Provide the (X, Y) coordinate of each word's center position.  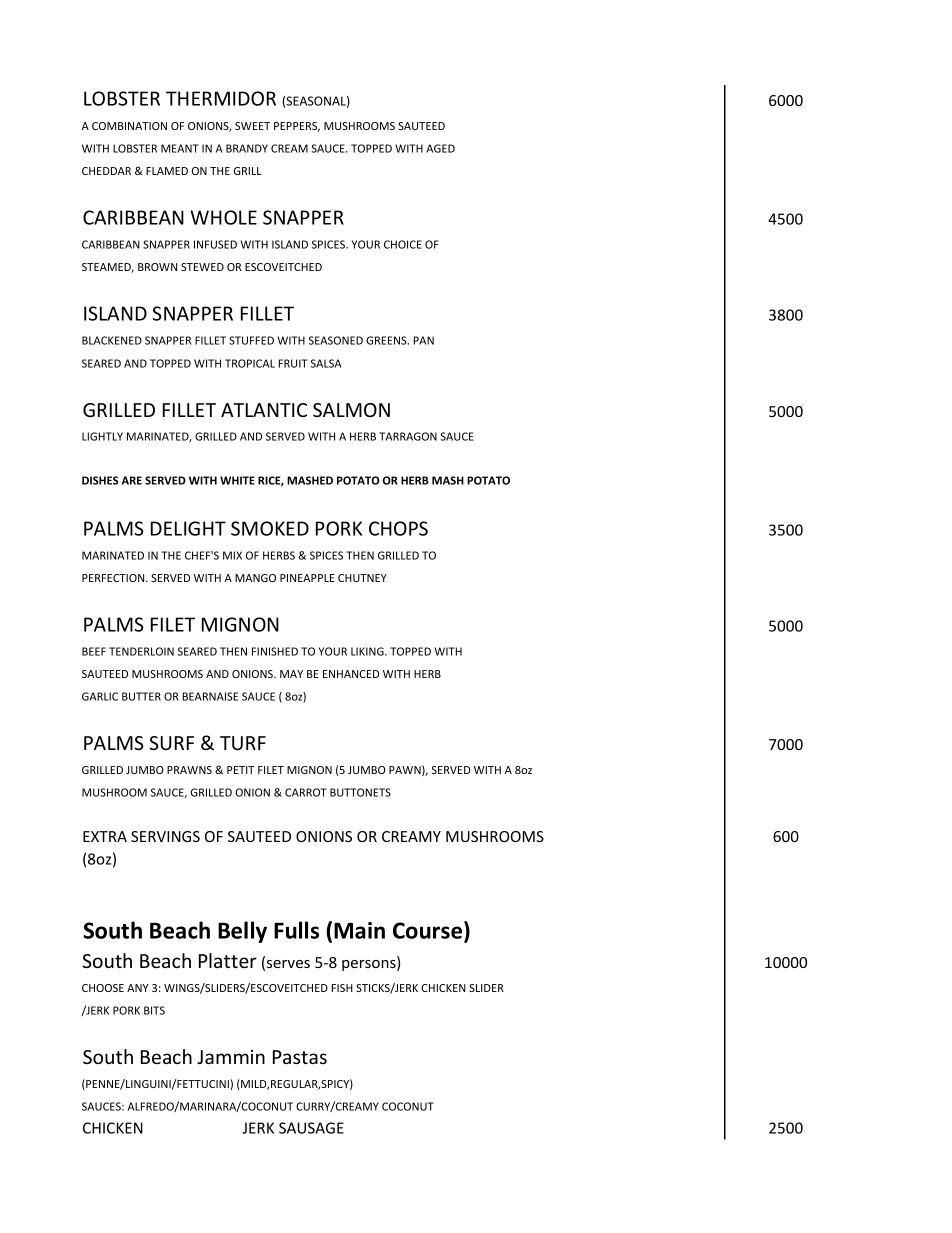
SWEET (252, 126)
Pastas (300, 1057)
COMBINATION (129, 126)
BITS (154, 1010)
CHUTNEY (362, 578)
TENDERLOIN (141, 651)
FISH (342, 988)
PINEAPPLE (307, 578)
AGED (440, 148)
